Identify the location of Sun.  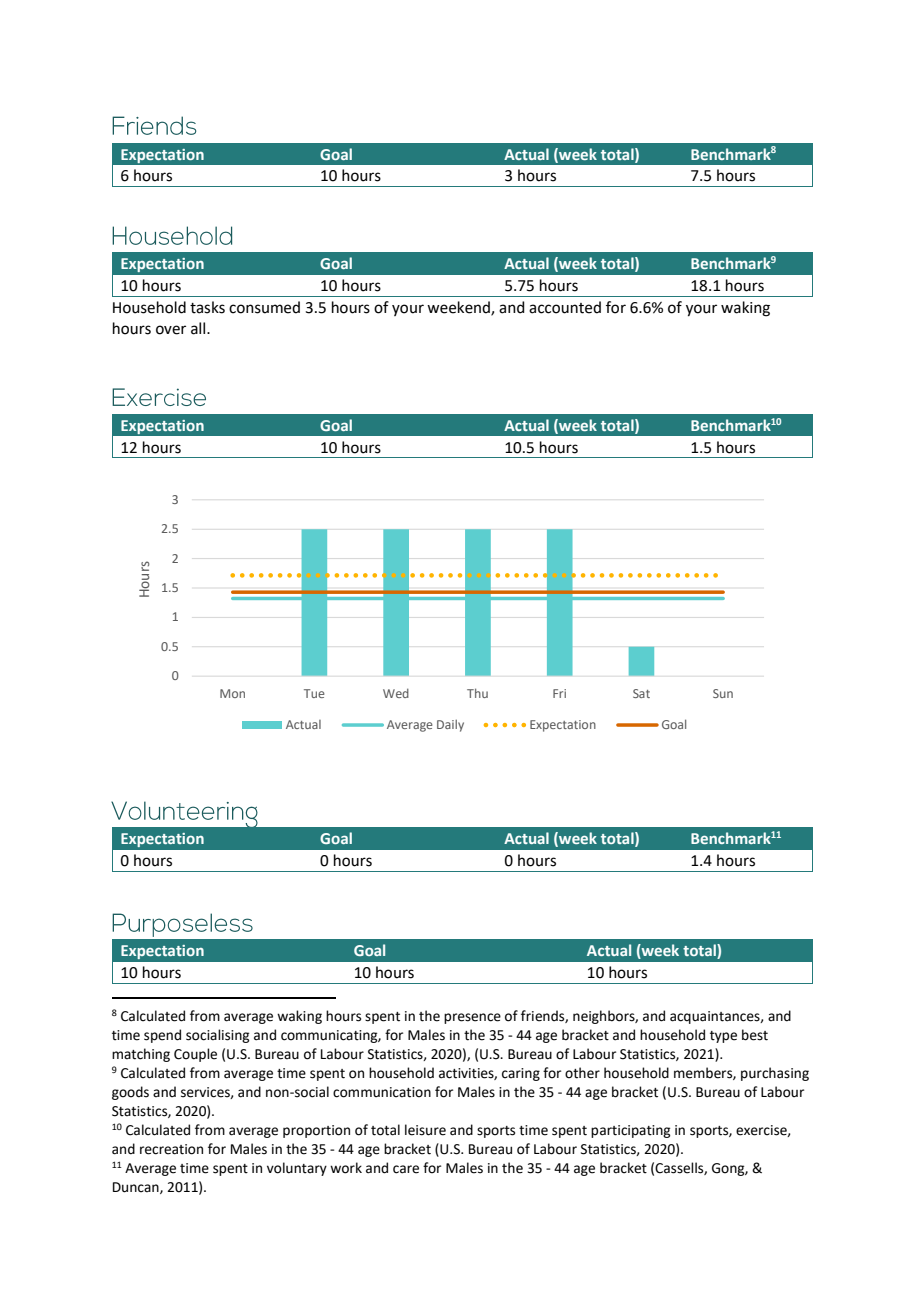
(723, 693).
